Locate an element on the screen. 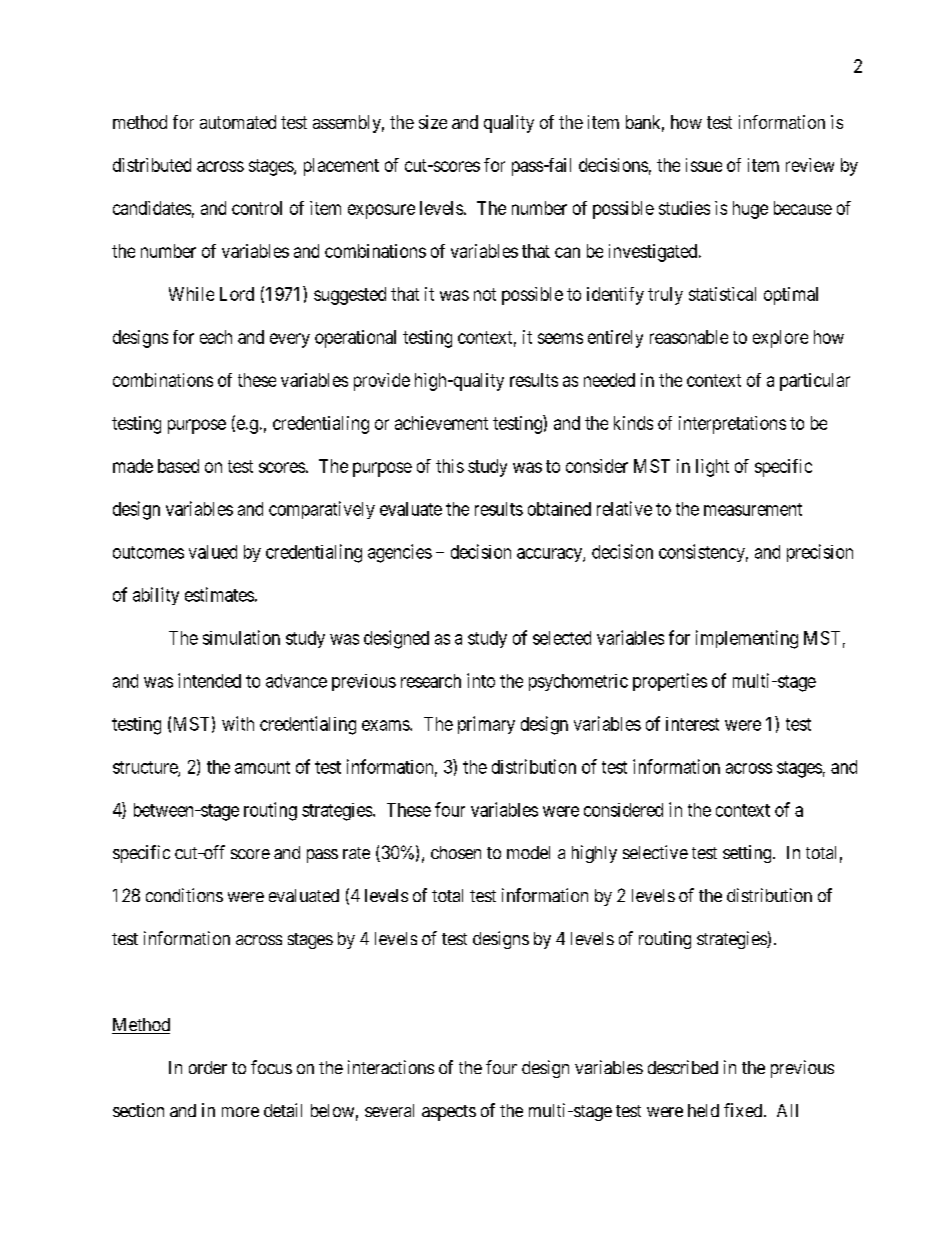 This screenshot has width=952, height=1233. achievement is located at coordinates (441, 423).
